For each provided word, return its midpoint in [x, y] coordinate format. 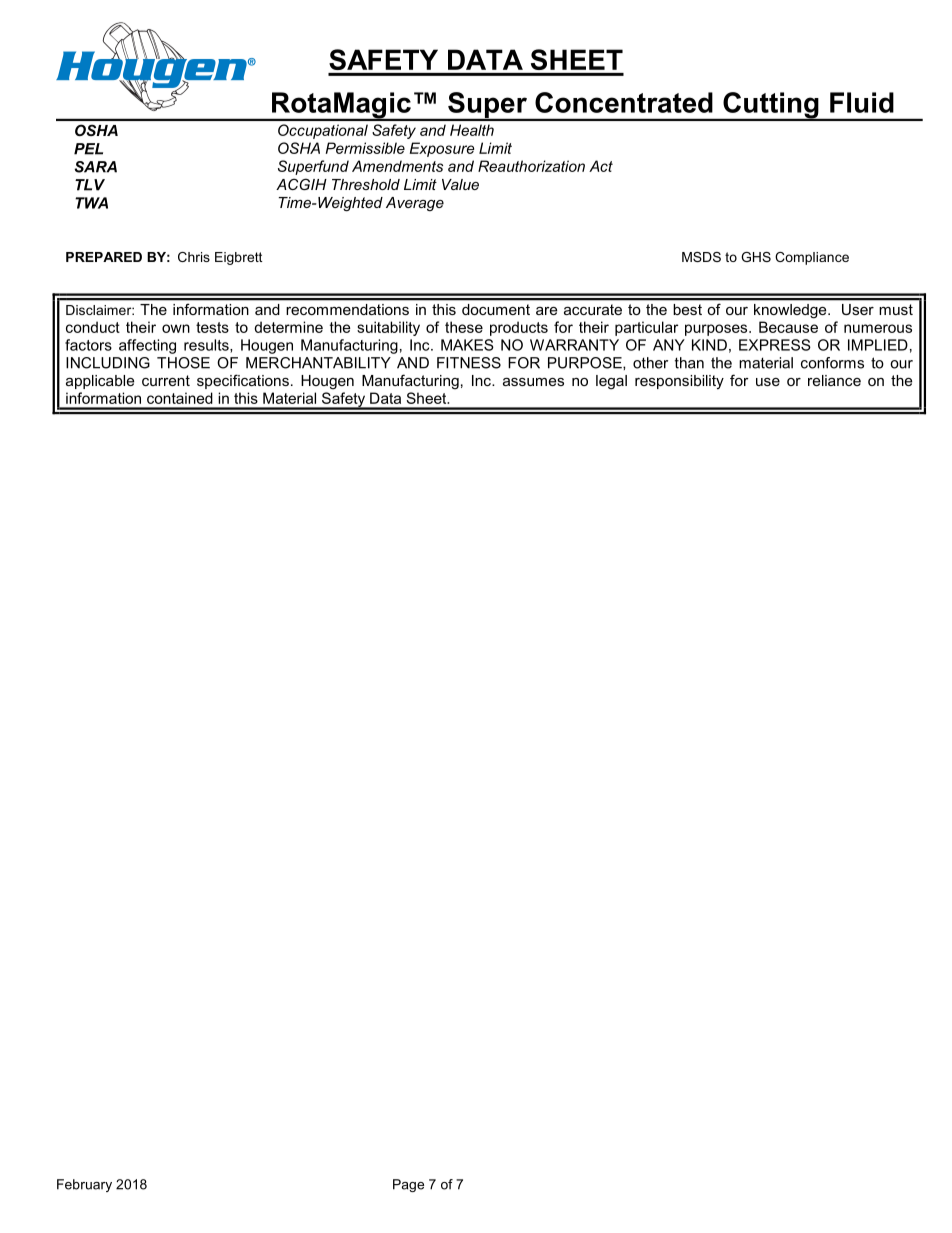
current [166, 380]
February [84, 1185]
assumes [533, 382]
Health [472, 130]
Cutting [771, 106]
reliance [834, 380]
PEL [88, 149]
